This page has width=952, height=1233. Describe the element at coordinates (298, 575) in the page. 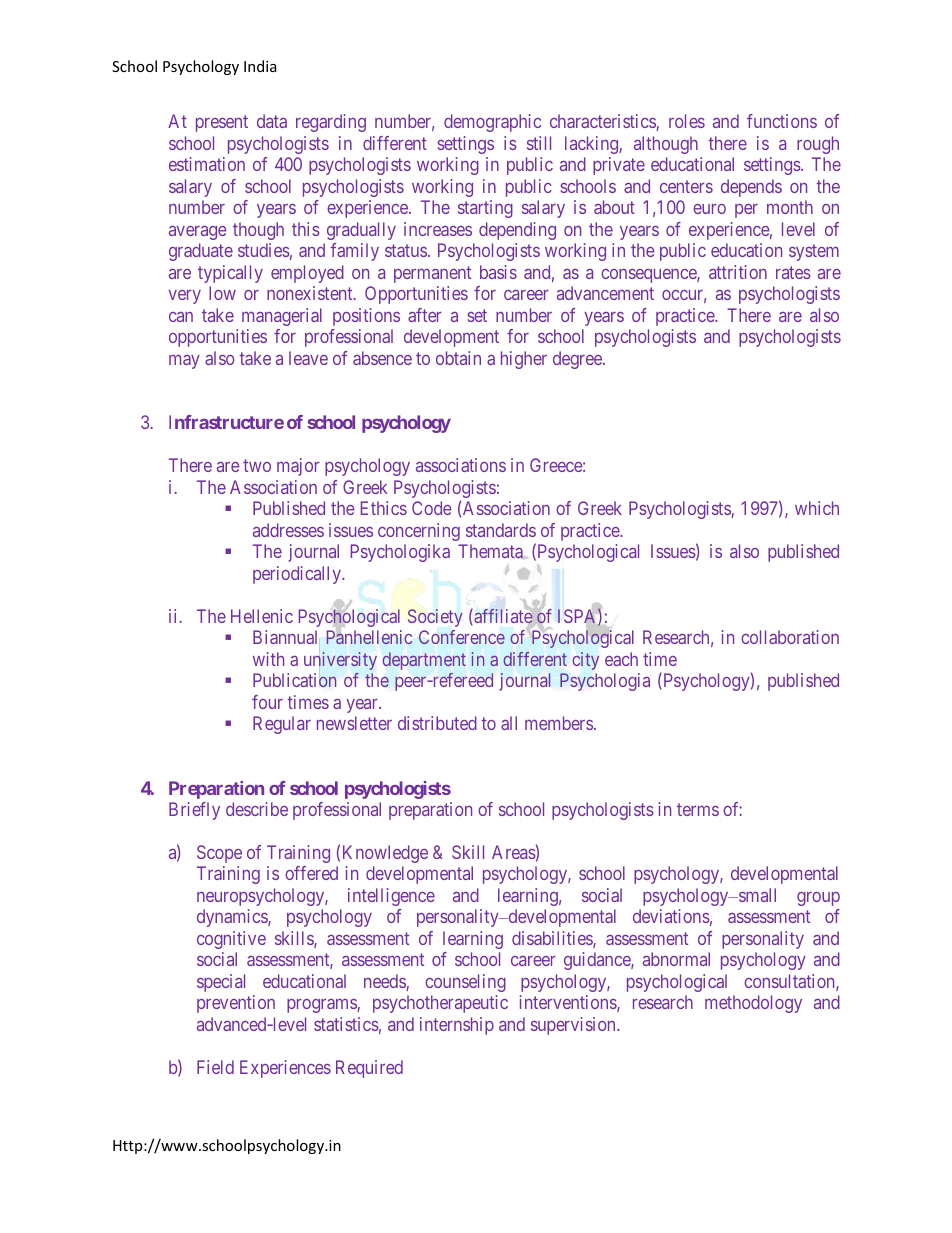

I see `periodically` at that location.
